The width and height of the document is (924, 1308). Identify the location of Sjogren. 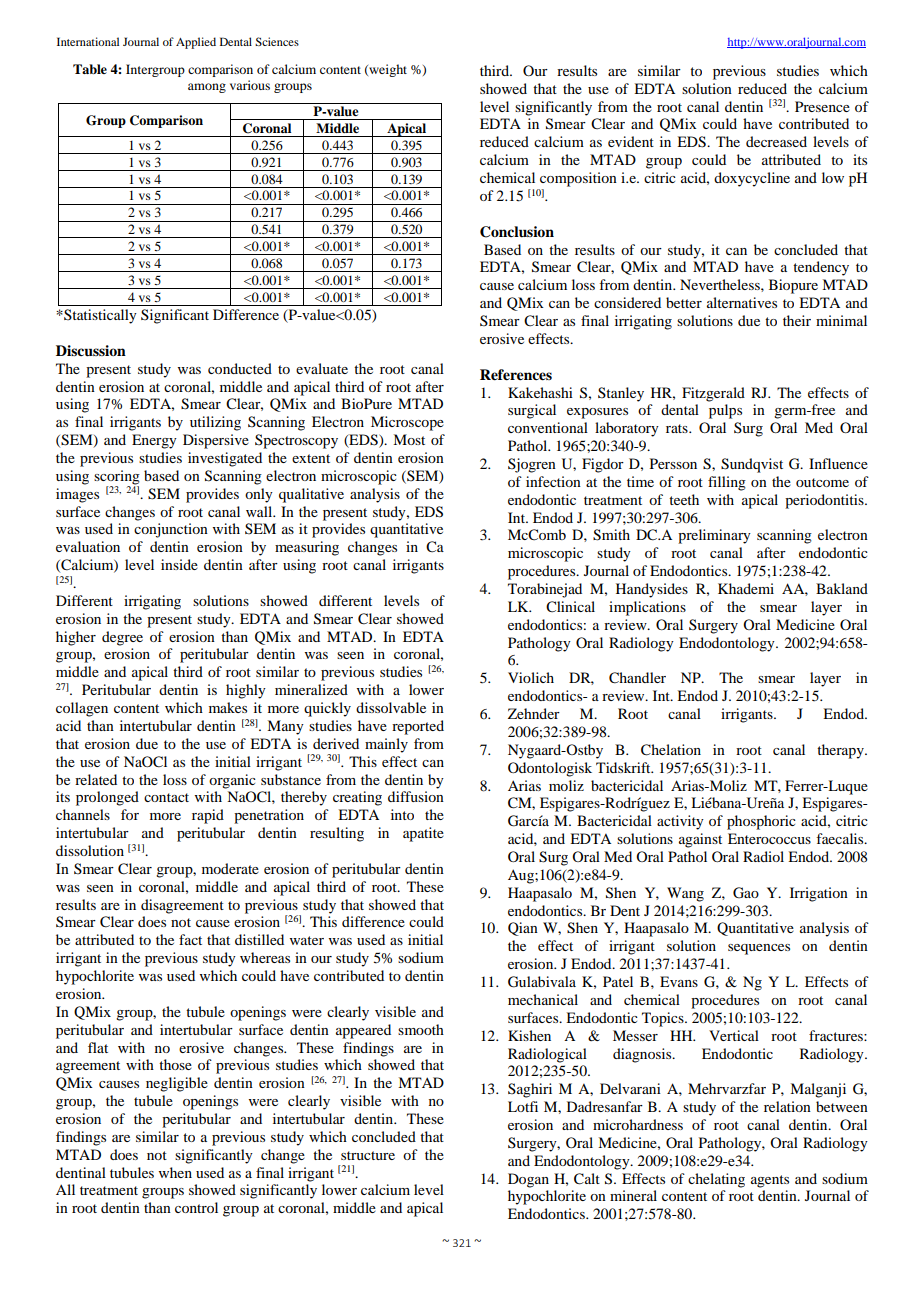
(532, 465).
